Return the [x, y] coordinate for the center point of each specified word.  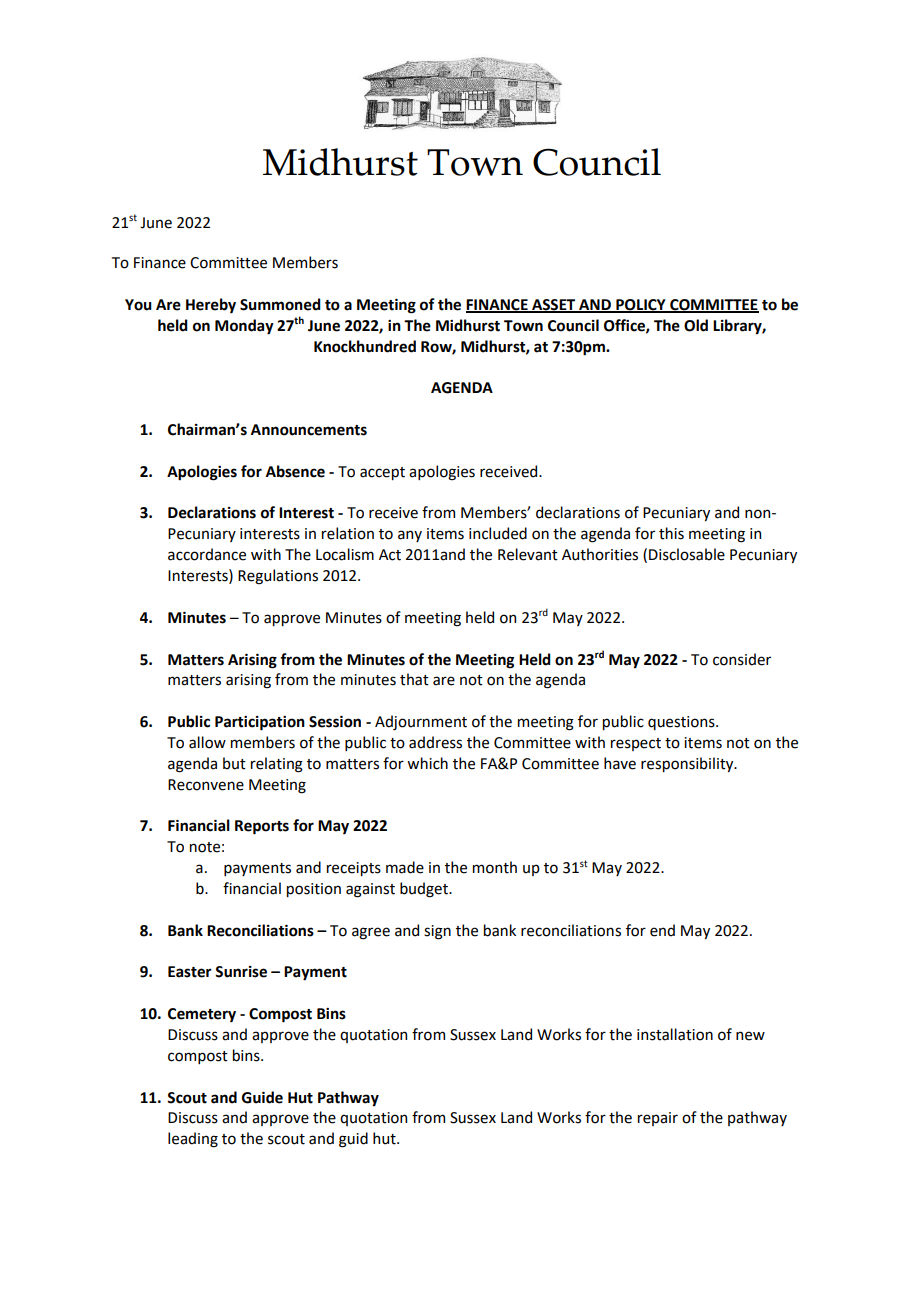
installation [675, 1034]
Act [390, 555]
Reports [262, 827]
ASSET [554, 305]
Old [696, 325]
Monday [244, 327]
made [405, 867]
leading [193, 1140]
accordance [207, 554]
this [671, 533]
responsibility [688, 764]
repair [658, 1119]
